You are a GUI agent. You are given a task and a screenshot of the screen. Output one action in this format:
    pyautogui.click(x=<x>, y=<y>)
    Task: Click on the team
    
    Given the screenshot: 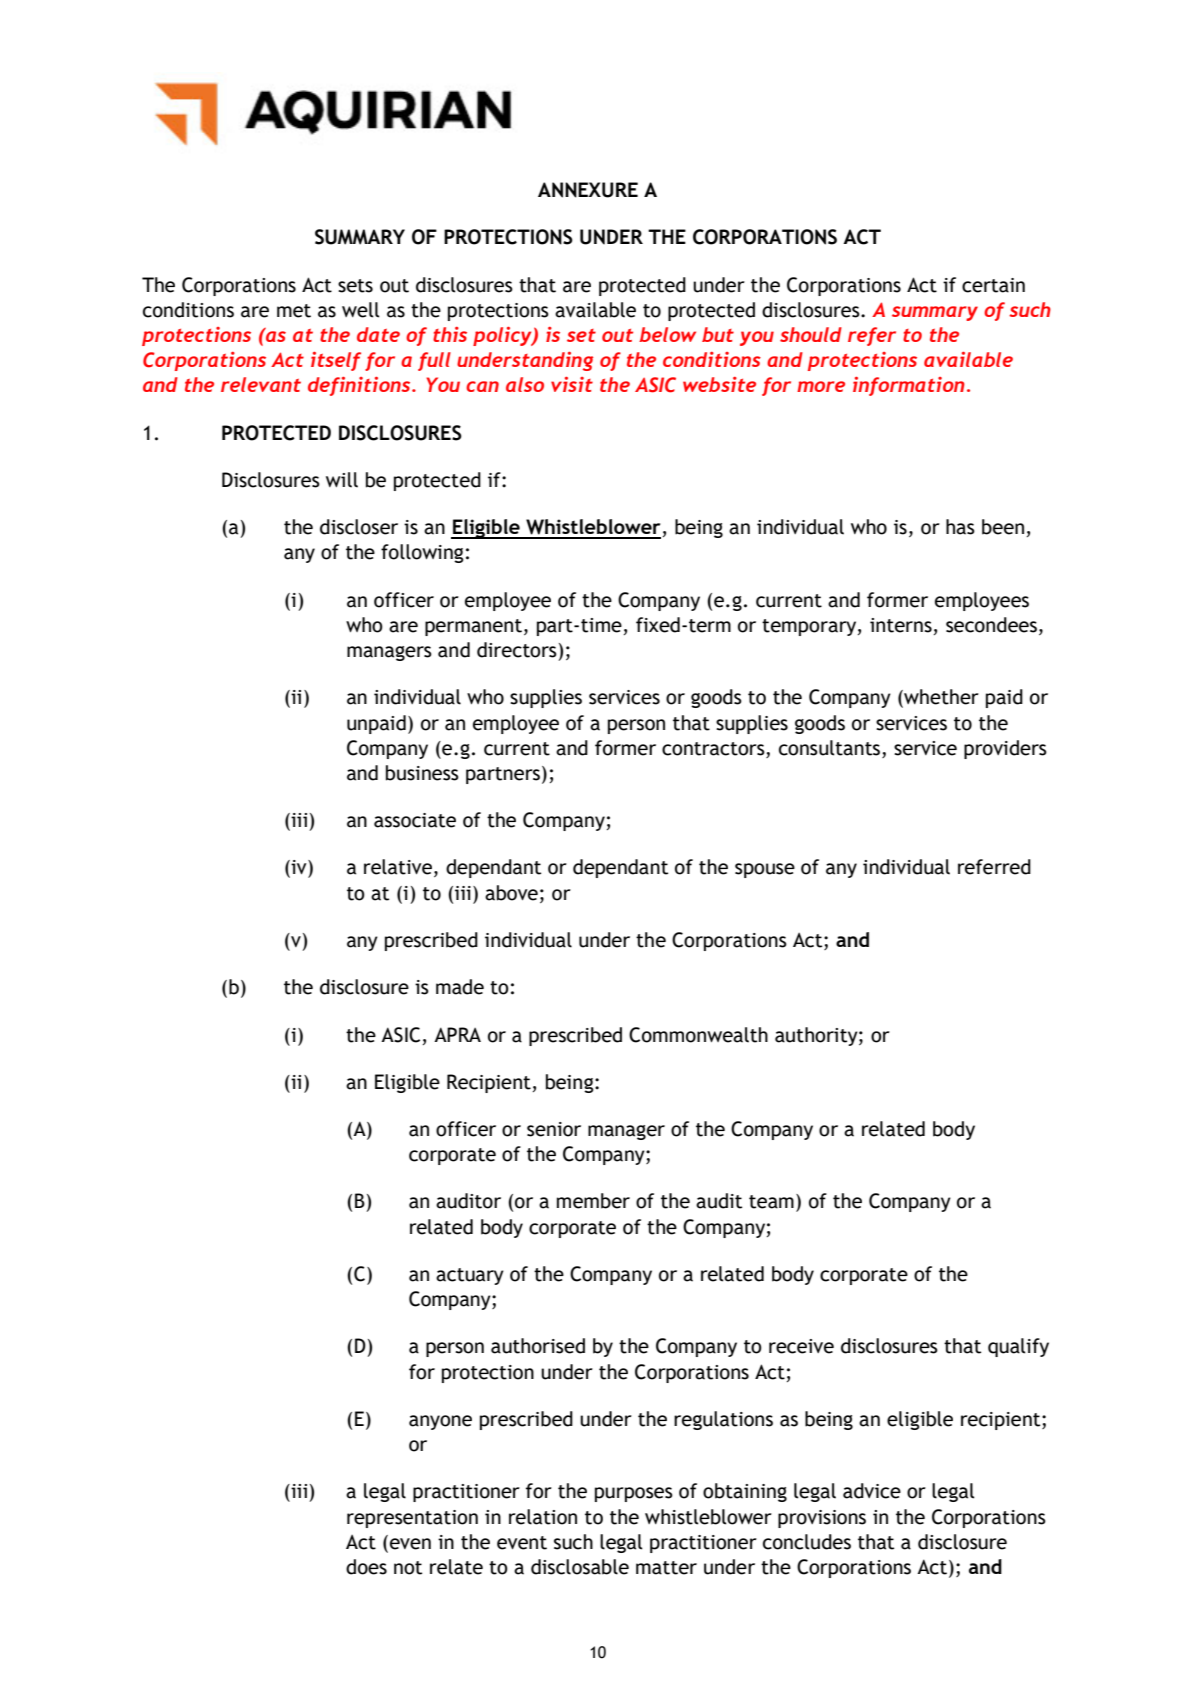 What is the action you would take?
    pyautogui.click(x=771, y=1202)
